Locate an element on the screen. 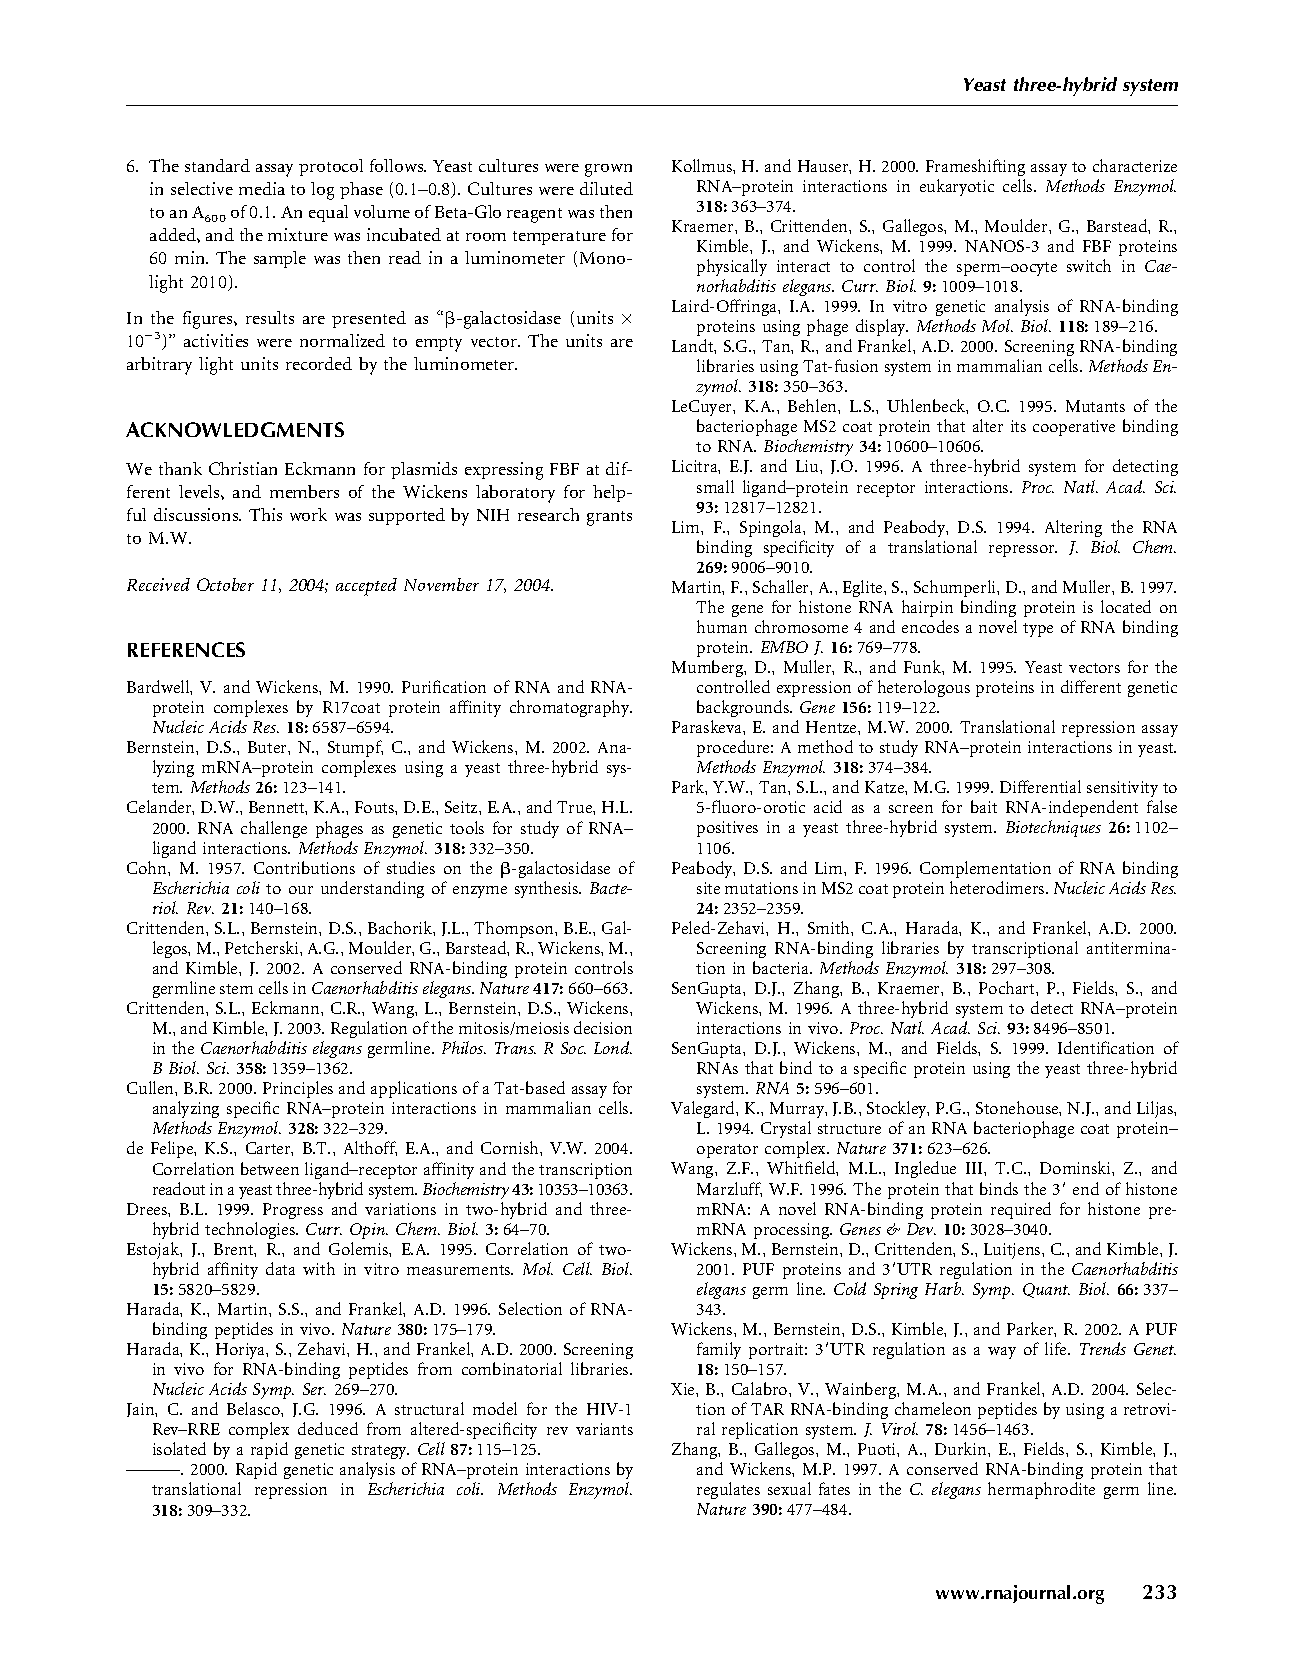 This screenshot has width=1295, height=1676. small is located at coordinates (715, 486).
